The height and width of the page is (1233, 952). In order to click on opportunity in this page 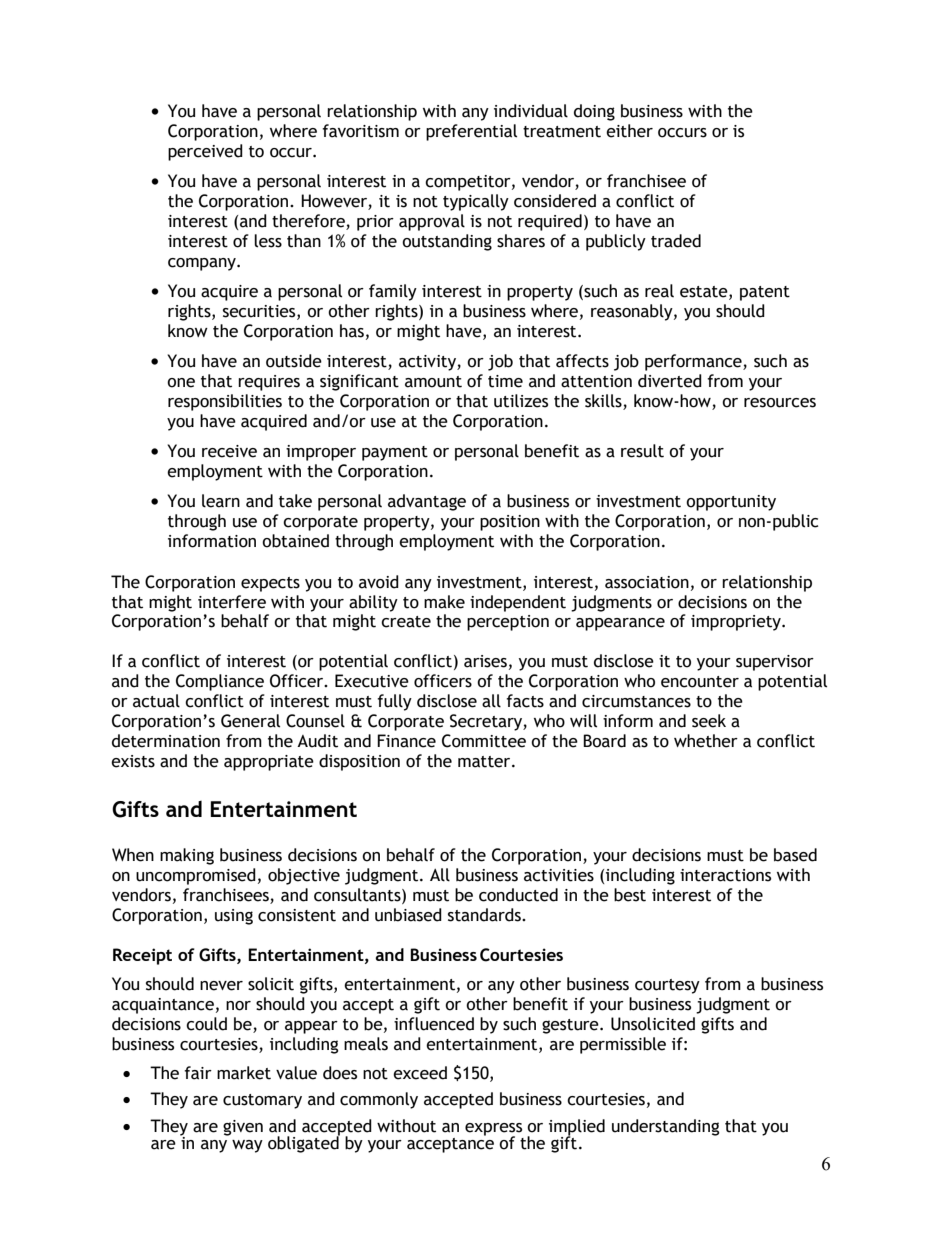, I will do `click(731, 503)`.
